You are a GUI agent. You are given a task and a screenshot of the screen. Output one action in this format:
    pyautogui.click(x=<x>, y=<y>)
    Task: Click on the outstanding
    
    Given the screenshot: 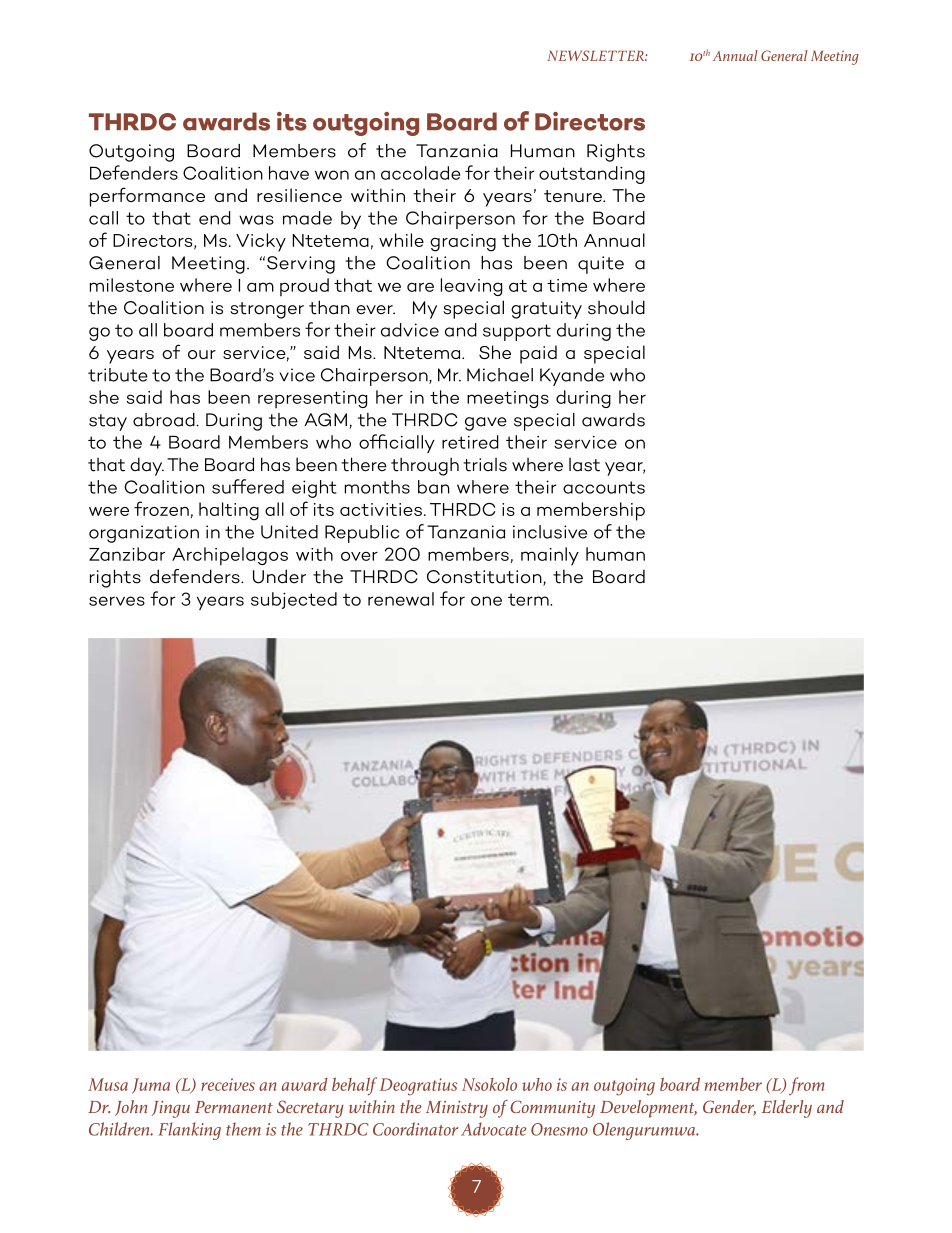 What is the action you would take?
    pyautogui.click(x=592, y=175)
